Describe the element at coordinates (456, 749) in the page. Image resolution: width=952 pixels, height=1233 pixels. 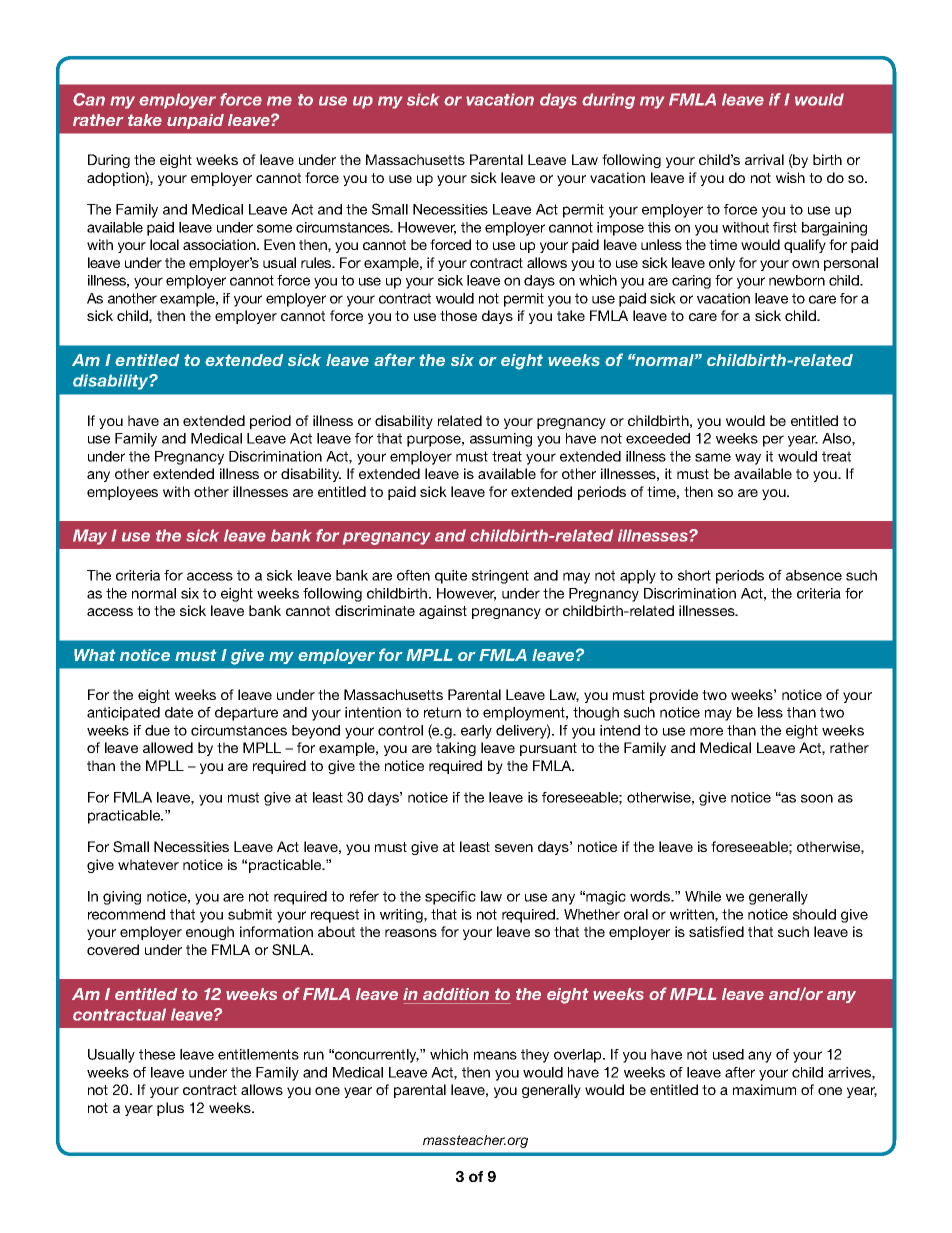
I see `taking` at that location.
